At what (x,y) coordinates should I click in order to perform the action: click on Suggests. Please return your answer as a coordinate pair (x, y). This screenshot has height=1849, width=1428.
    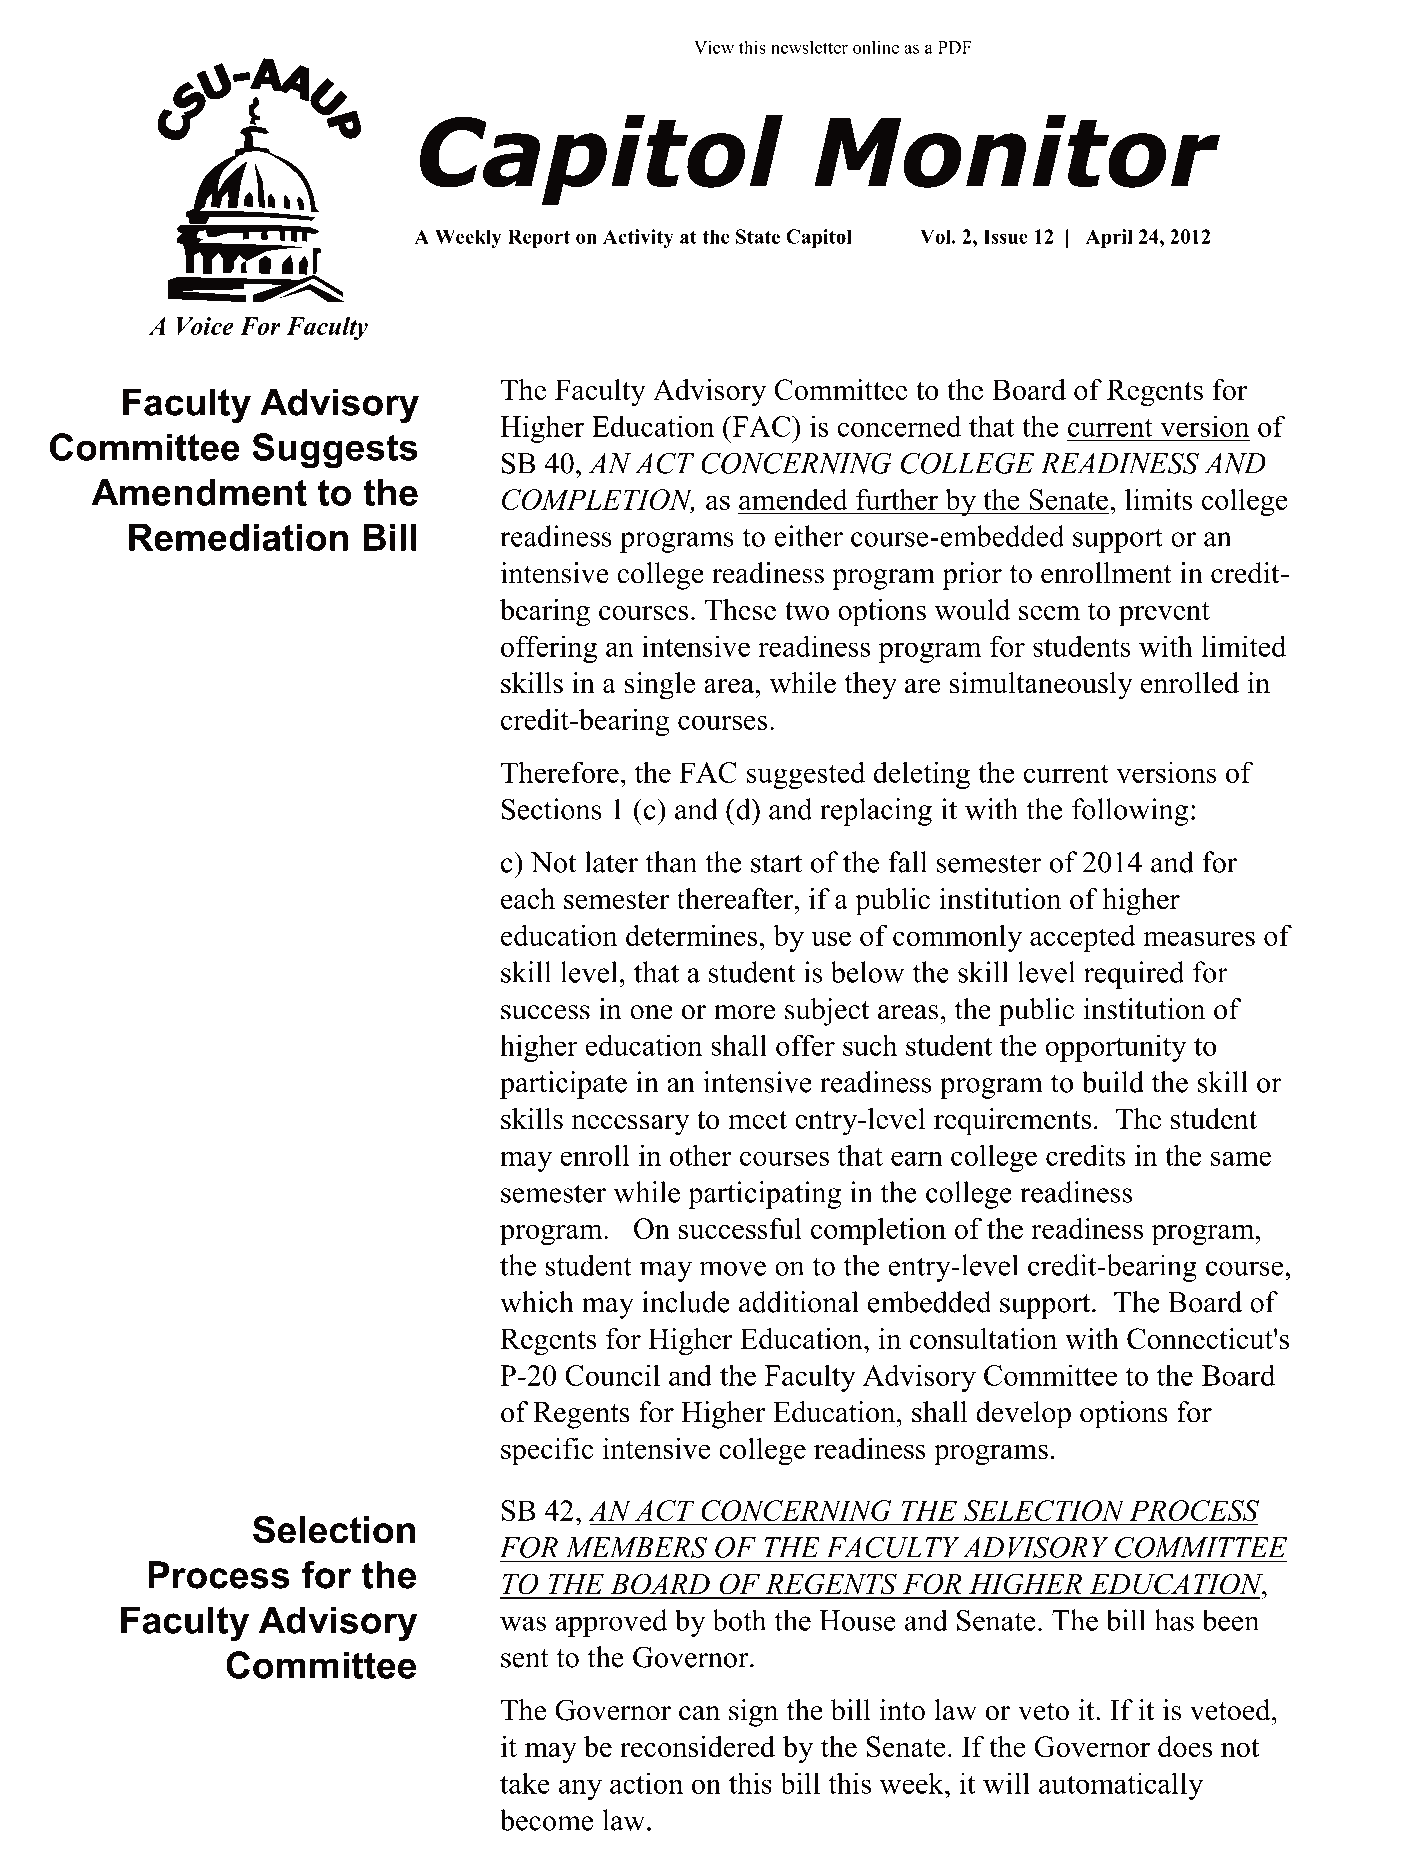
    Looking at the image, I should click on (335, 450).
